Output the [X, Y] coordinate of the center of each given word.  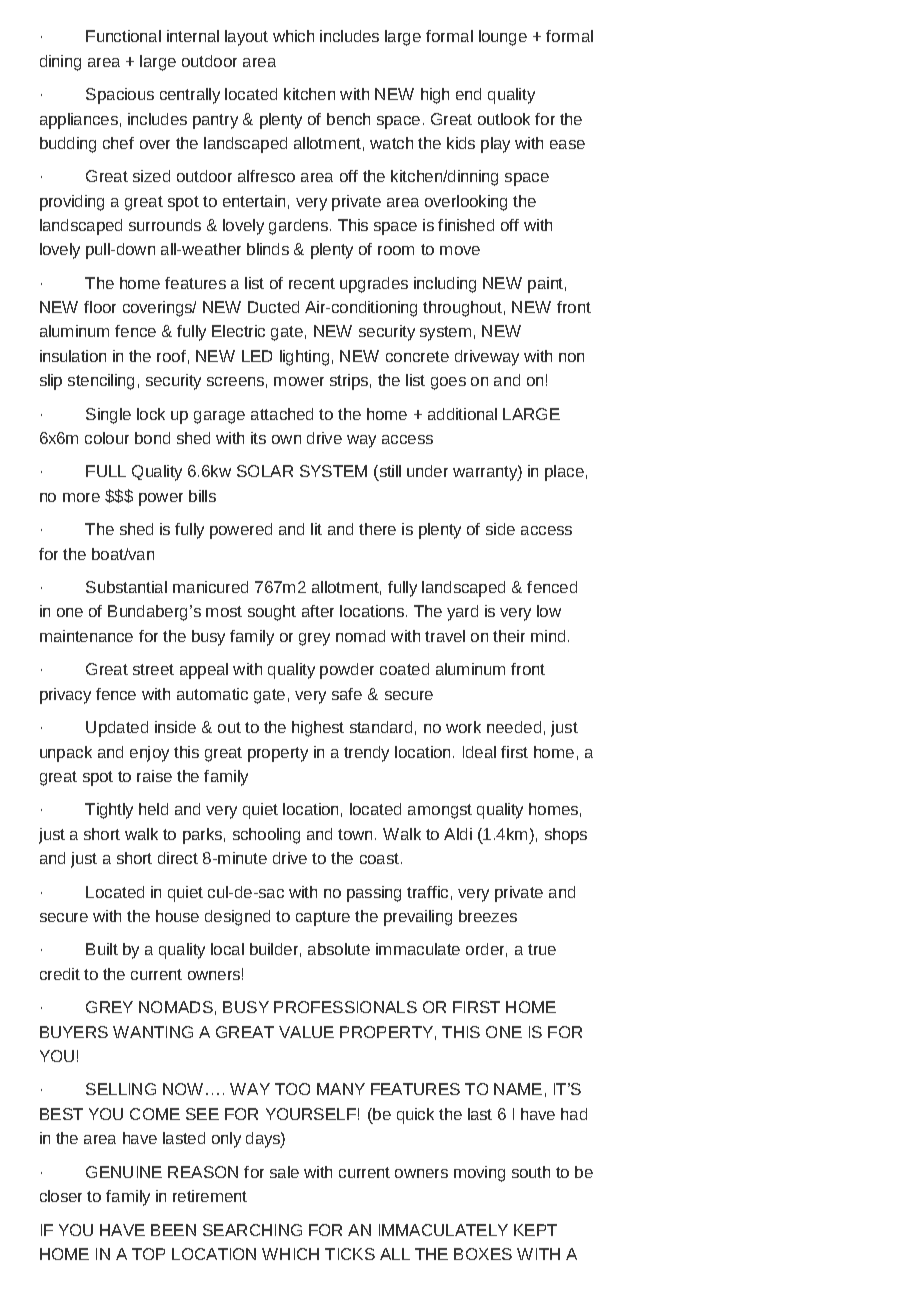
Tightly [109, 811]
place [564, 473]
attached [282, 414]
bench [348, 119]
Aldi [458, 834]
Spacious [120, 96]
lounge [503, 38]
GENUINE [124, 1172]
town [357, 834]
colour [107, 438]
